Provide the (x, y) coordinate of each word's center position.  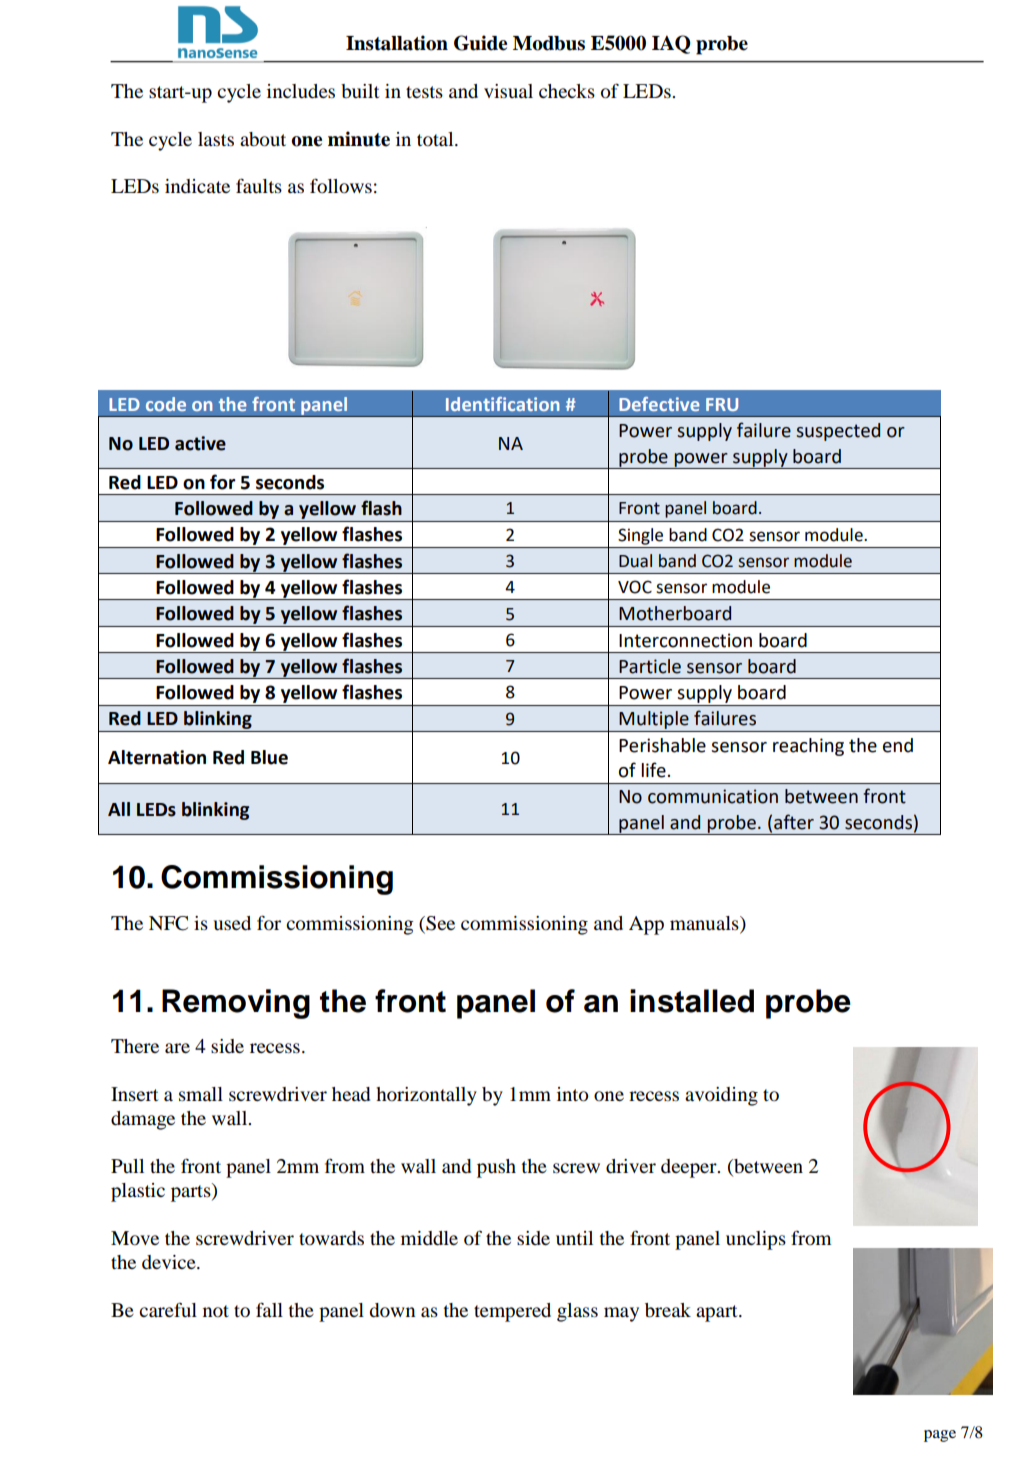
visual (508, 91)
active (200, 443)
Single (640, 536)
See (439, 924)
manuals (705, 923)
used (232, 923)
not (216, 1311)
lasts (216, 139)
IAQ (671, 44)
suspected (838, 432)
